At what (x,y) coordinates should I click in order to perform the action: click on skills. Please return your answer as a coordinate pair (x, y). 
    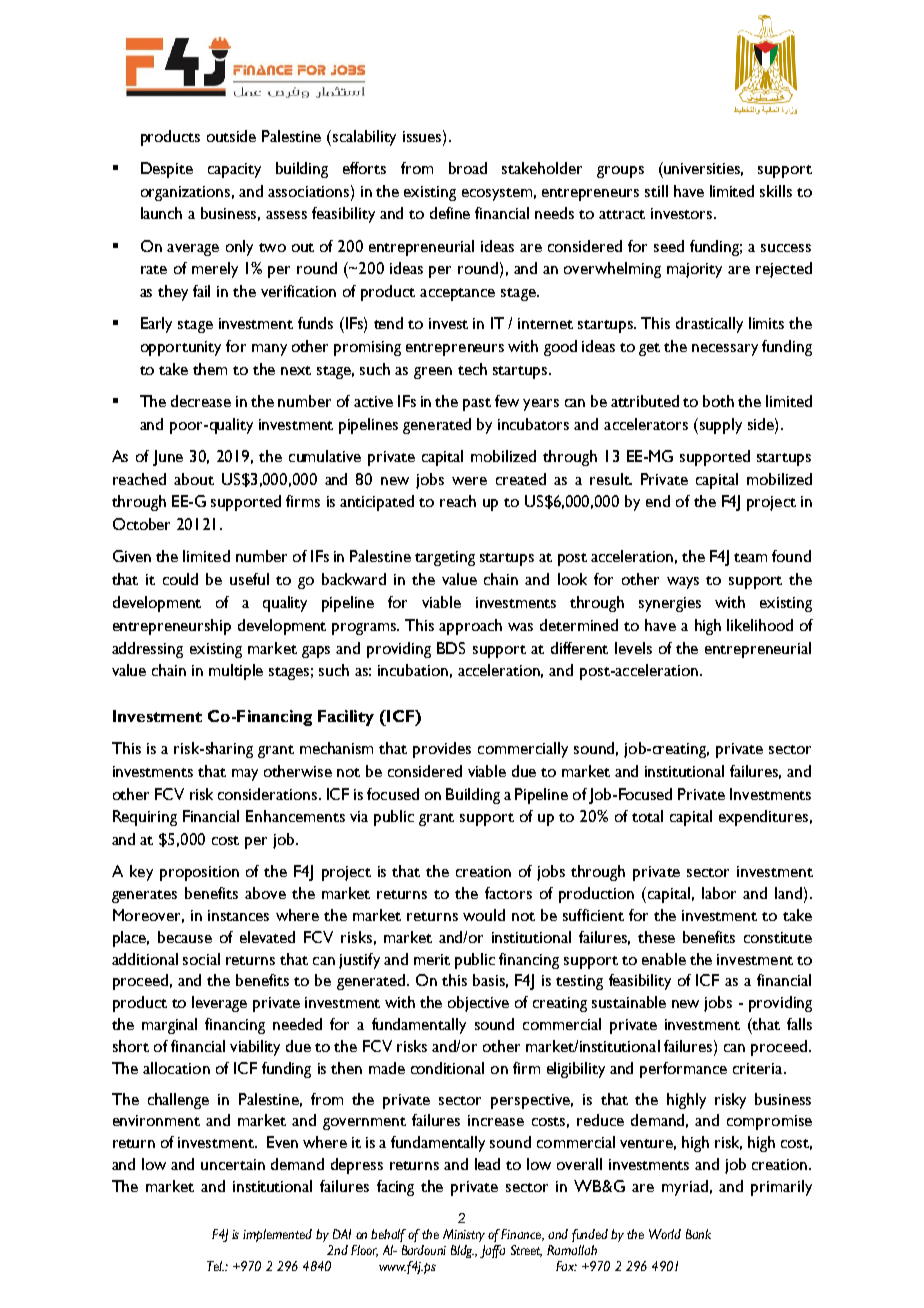
    Looking at the image, I should click on (776, 191).
